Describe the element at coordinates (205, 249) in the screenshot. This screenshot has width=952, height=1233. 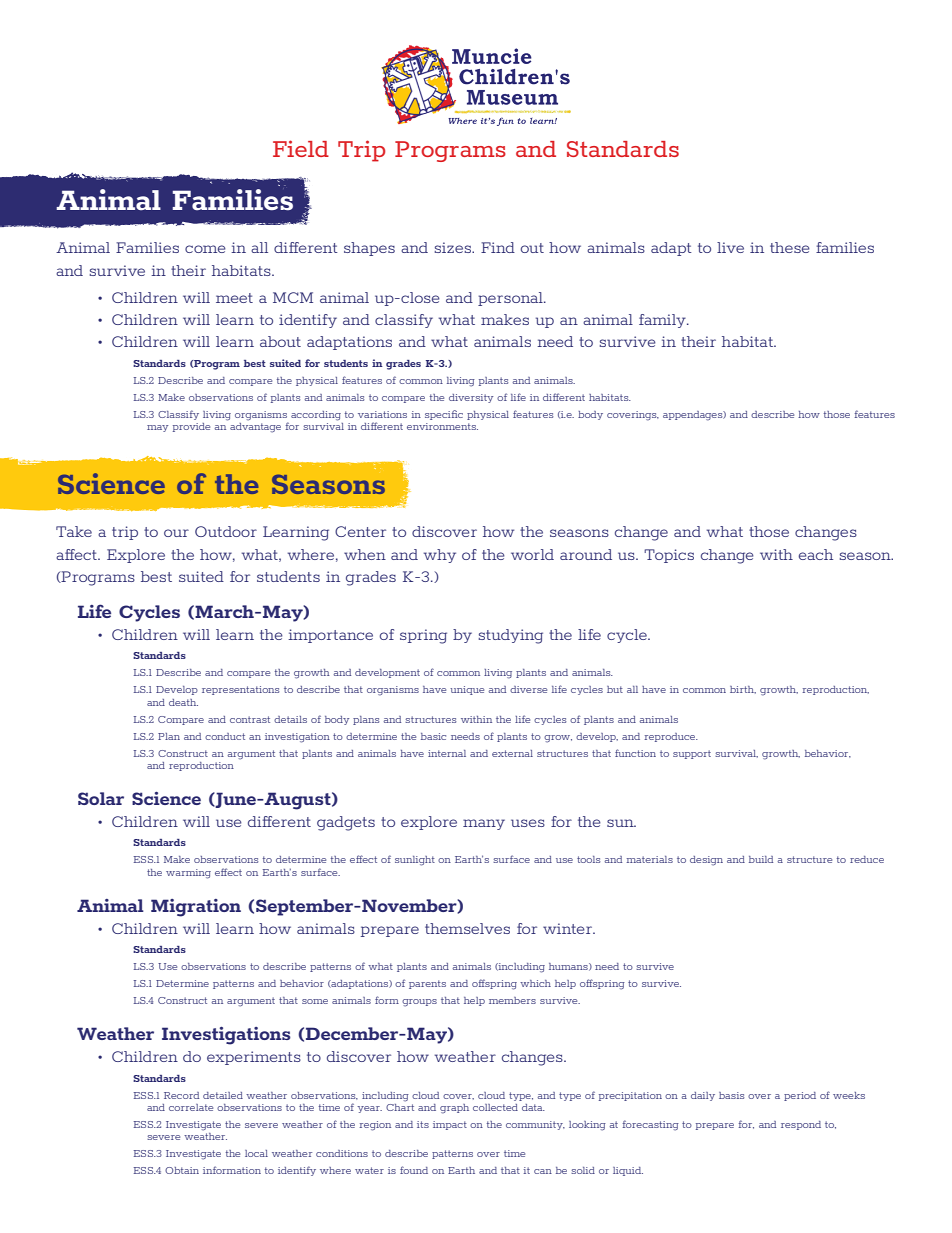
I see `come` at that location.
